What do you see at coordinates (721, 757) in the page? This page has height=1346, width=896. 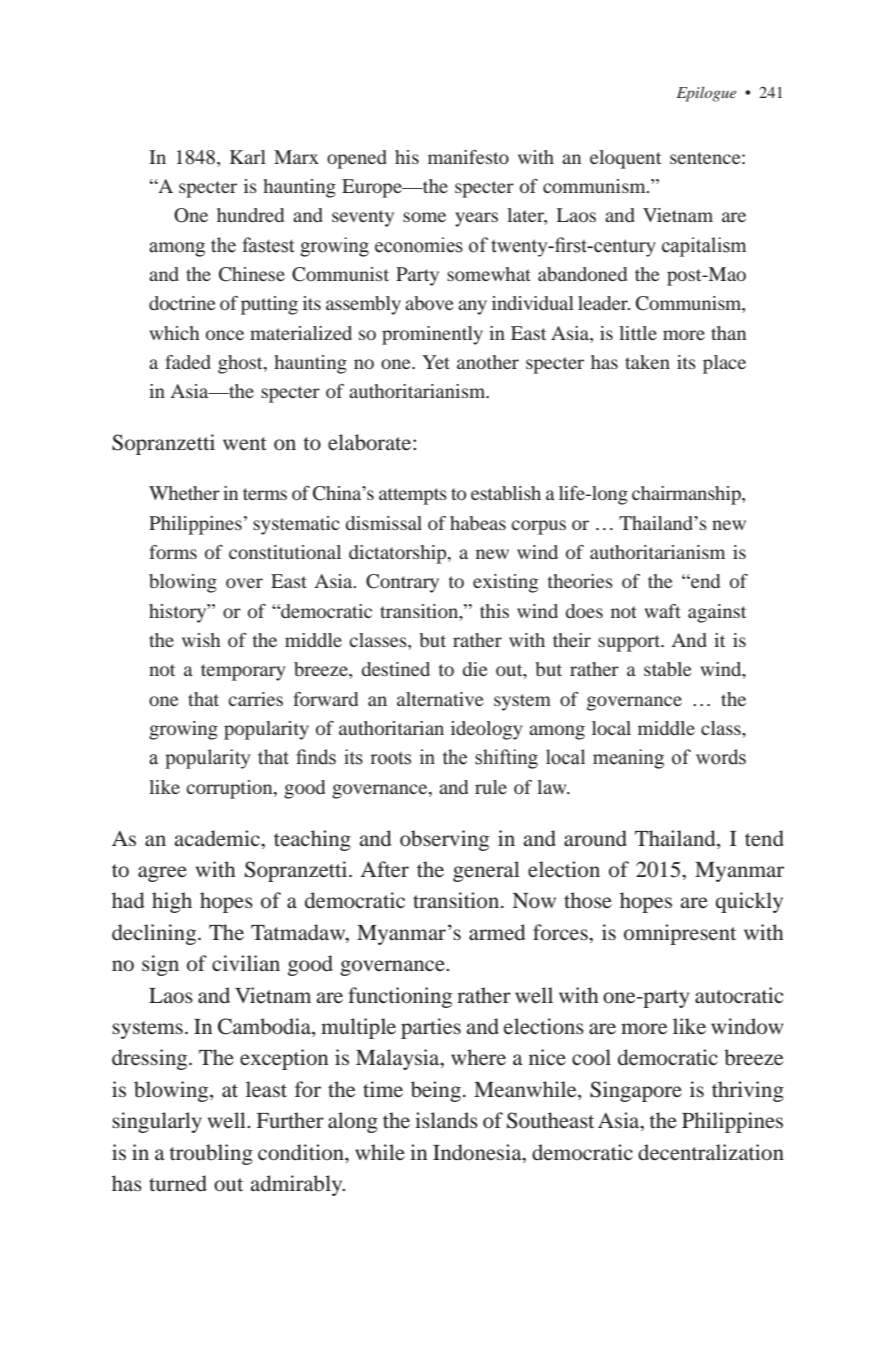 I see `words` at bounding box center [721, 757].
